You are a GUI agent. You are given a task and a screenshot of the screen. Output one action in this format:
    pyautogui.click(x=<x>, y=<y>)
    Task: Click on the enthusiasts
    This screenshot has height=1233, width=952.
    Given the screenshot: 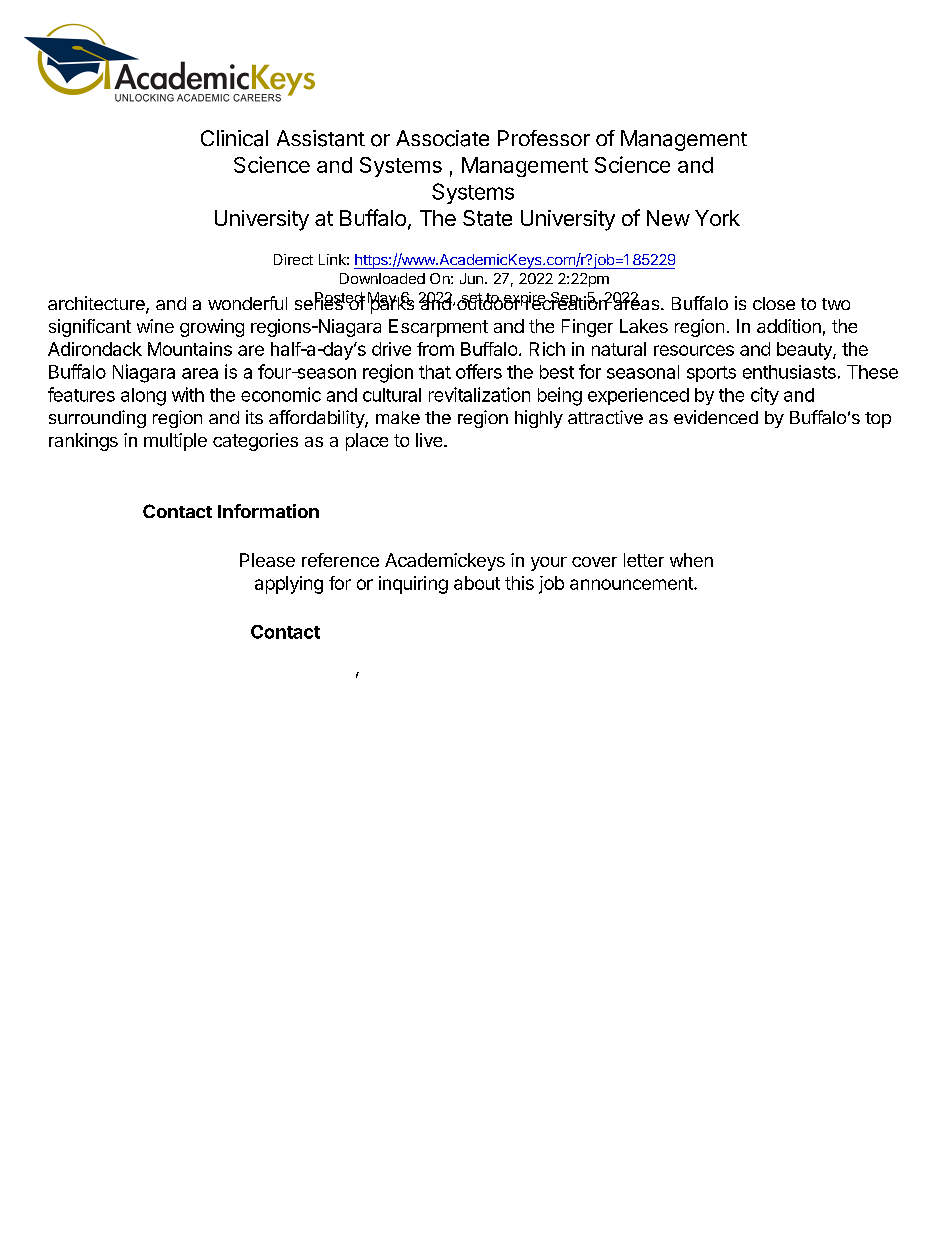 What is the action you would take?
    pyautogui.click(x=789, y=372)
